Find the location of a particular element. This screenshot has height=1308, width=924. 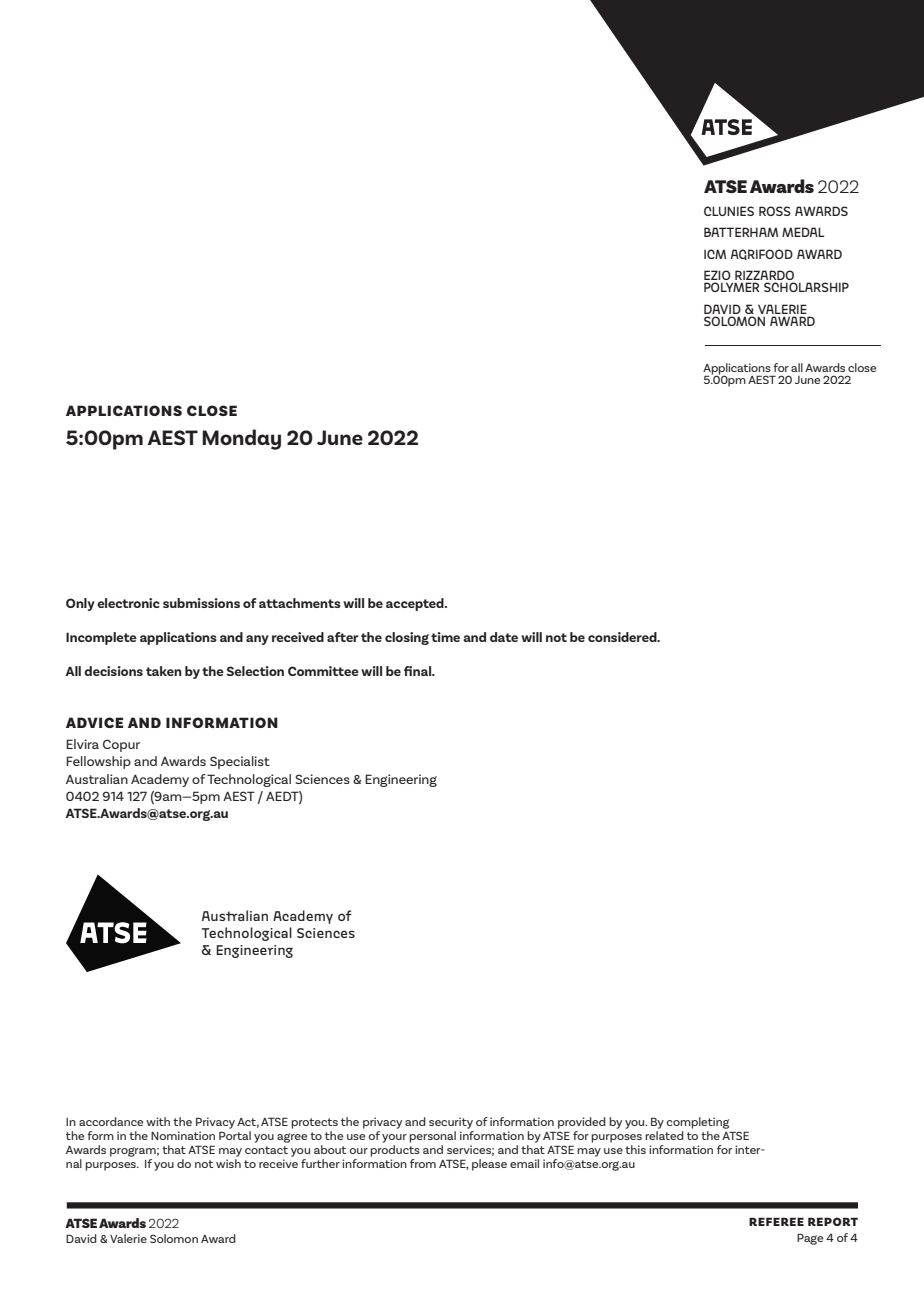

ROSS is located at coordinates (775, 211).
